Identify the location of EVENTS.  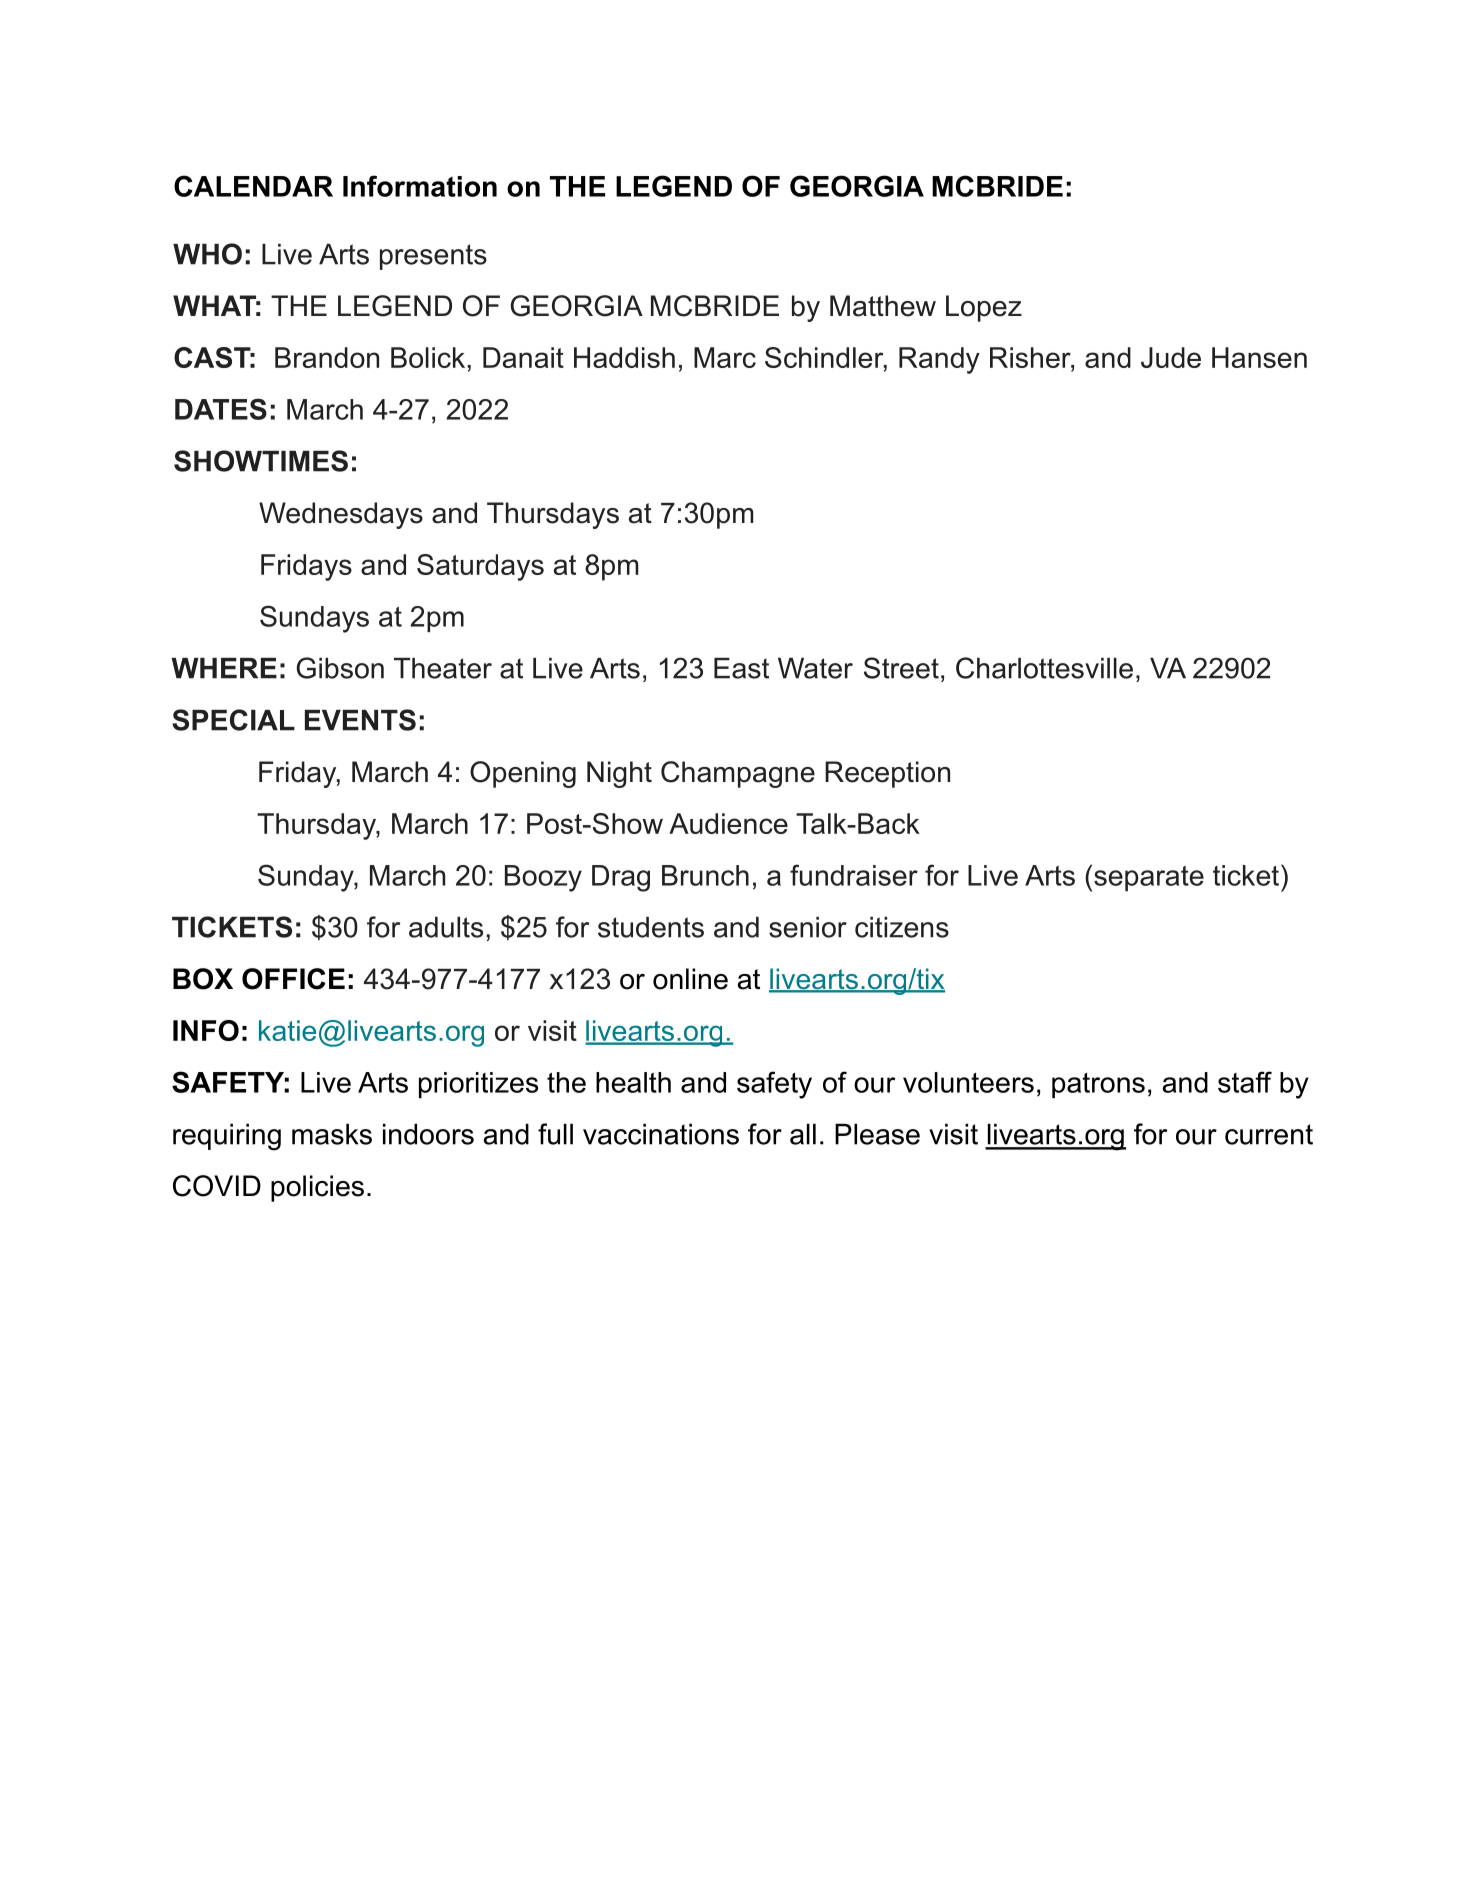
(360, 720).
